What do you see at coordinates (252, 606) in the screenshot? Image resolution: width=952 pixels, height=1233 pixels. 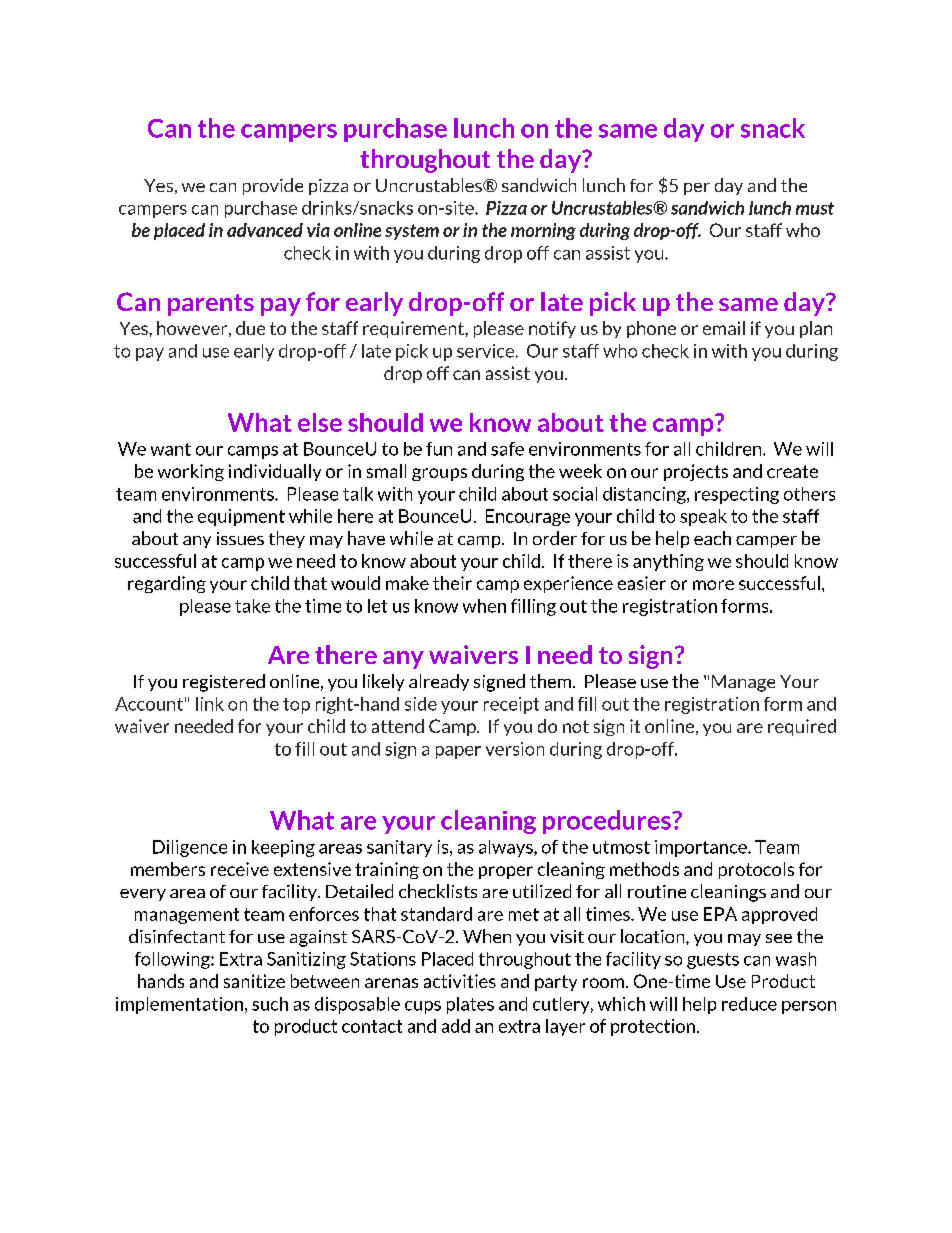 I see `take` at bounding box center [252, 606].
